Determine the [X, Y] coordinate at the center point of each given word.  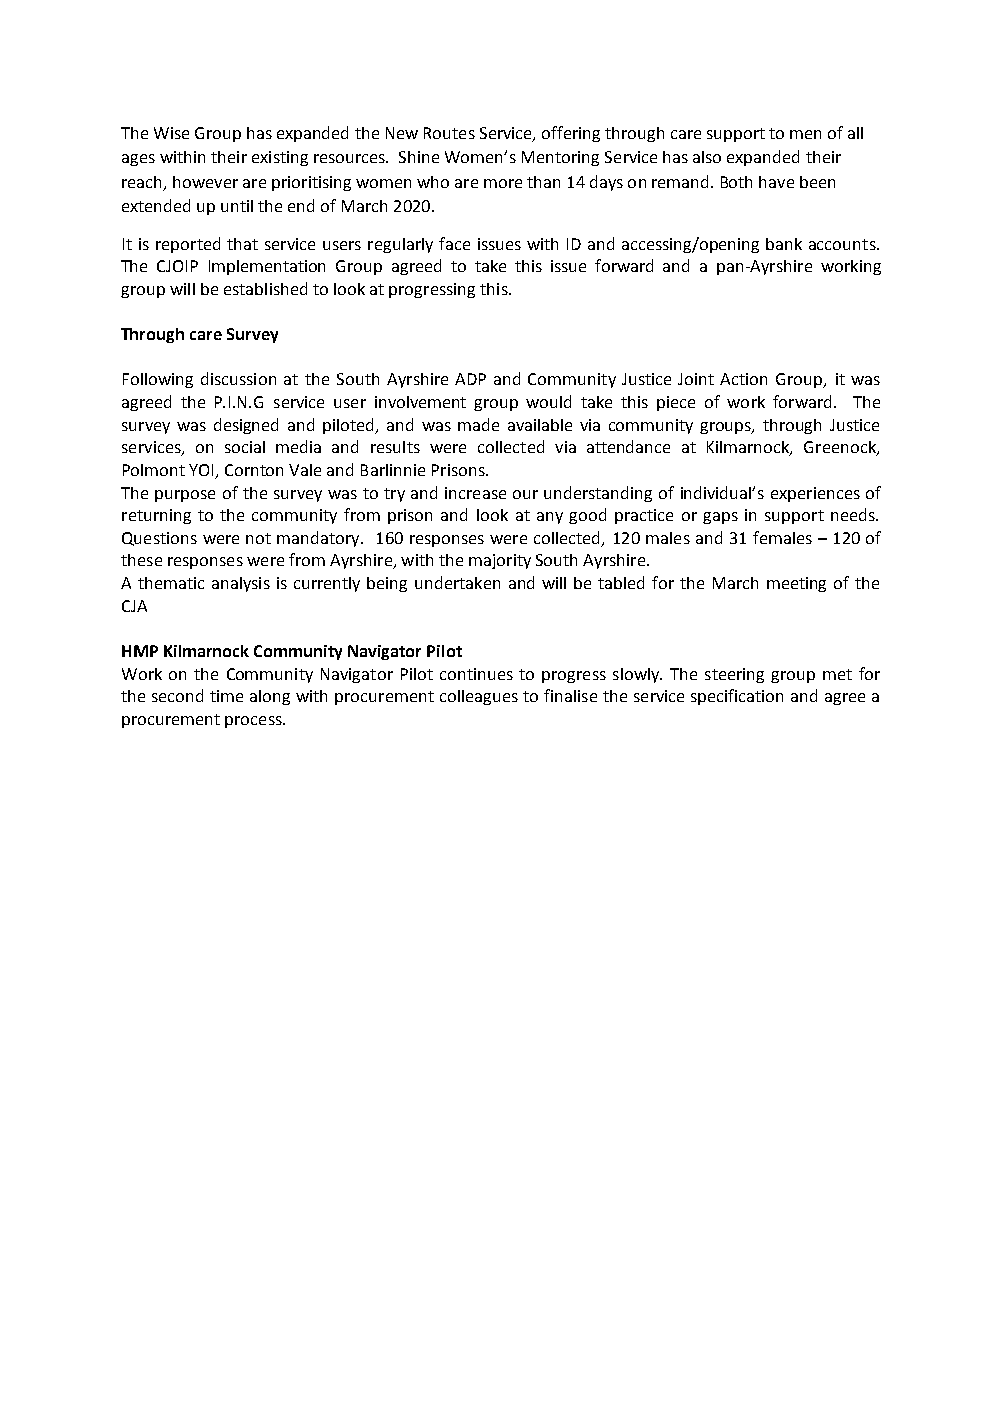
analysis [241, 584]
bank [784, 244]
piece [676, 403]
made [478, 424]
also [707, 157]
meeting [796, 584]
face [454, 243]
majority [500, 561]
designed [246, 426]
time [226, 696]
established [265, 288]
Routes [449, 133]
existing [280, 158]
